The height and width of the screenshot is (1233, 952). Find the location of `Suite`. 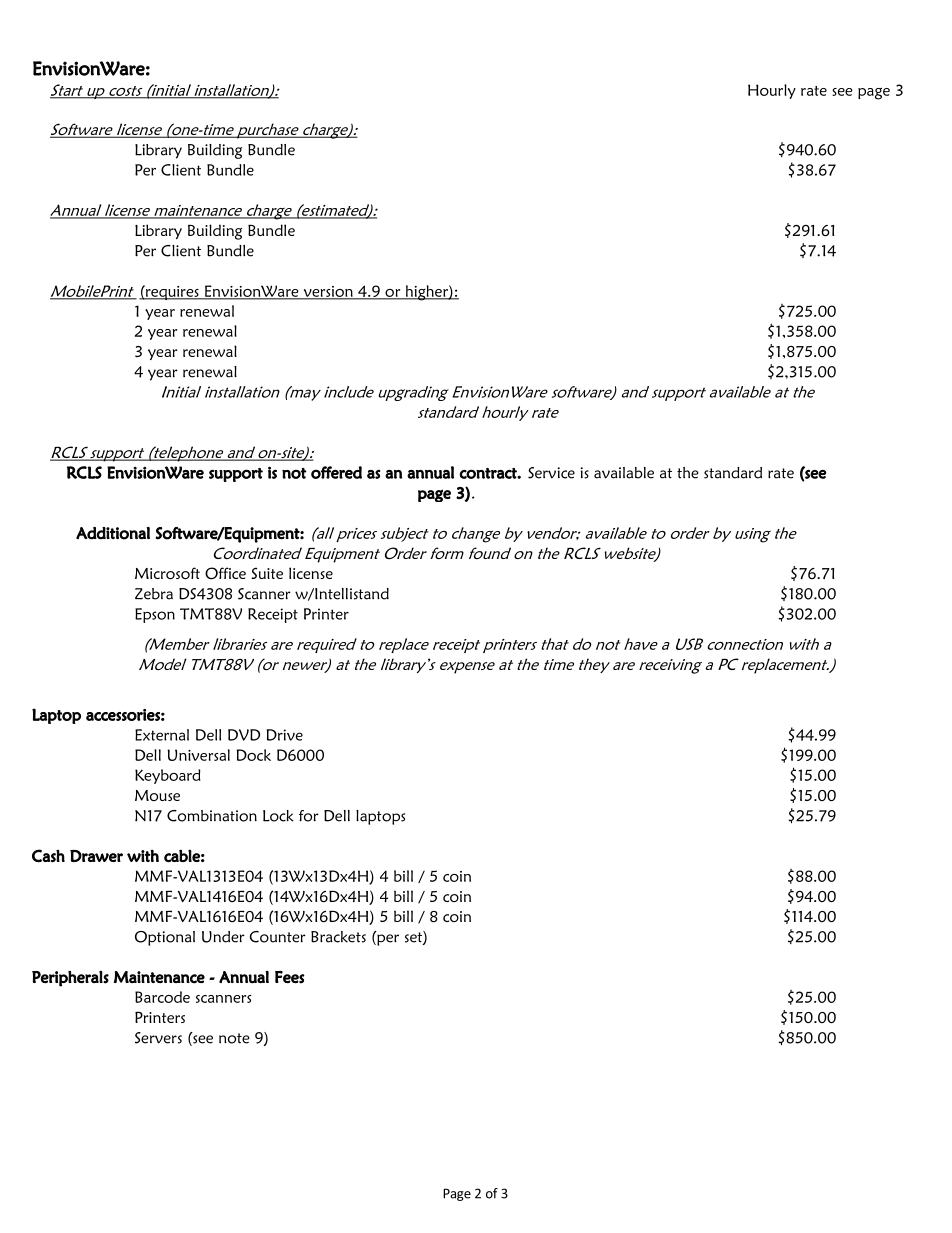

Suite is located at coordinates (267, 573).
